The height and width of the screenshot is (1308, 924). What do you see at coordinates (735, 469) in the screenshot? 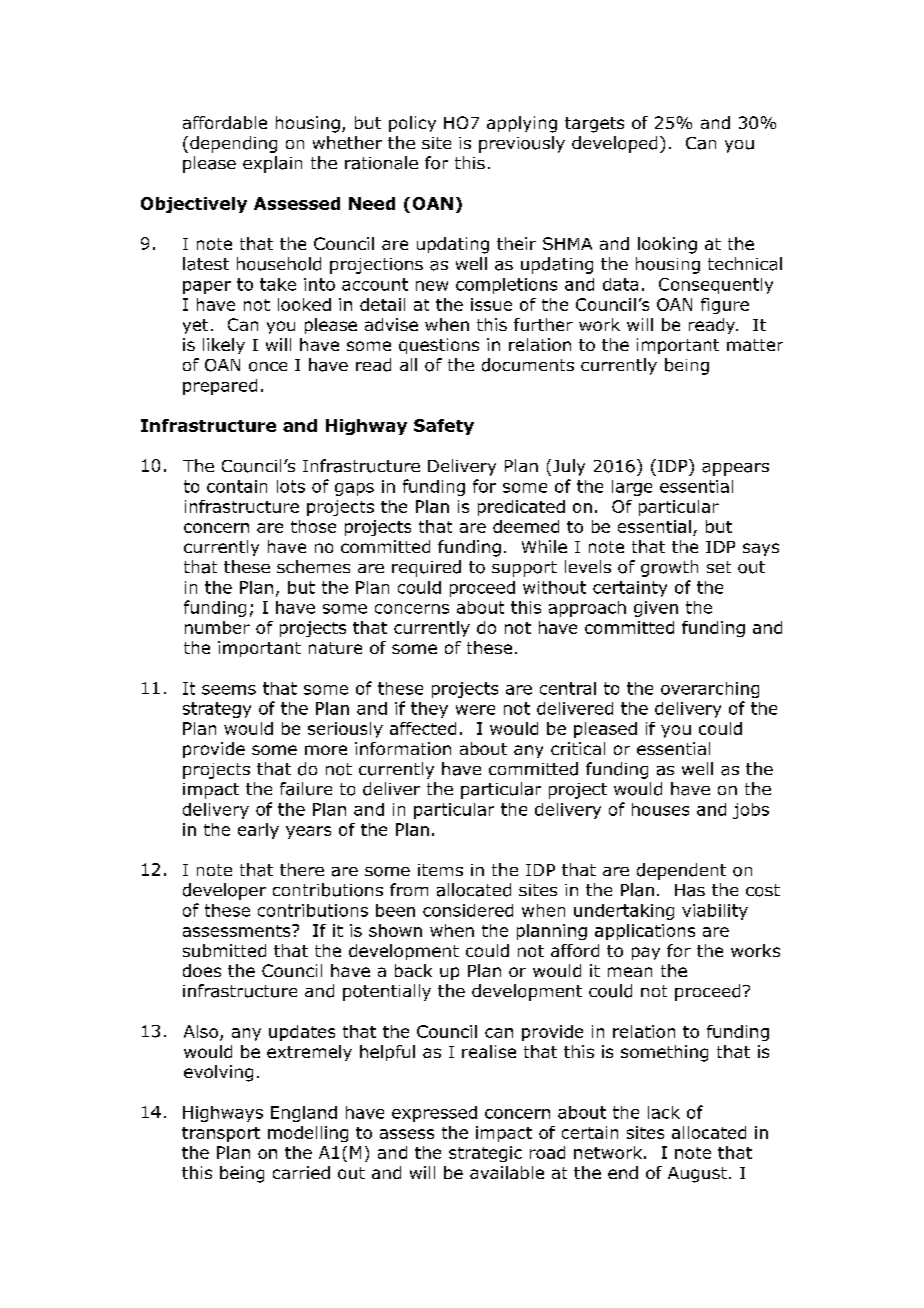
I see `appears` at bounding box center [735, 469].
